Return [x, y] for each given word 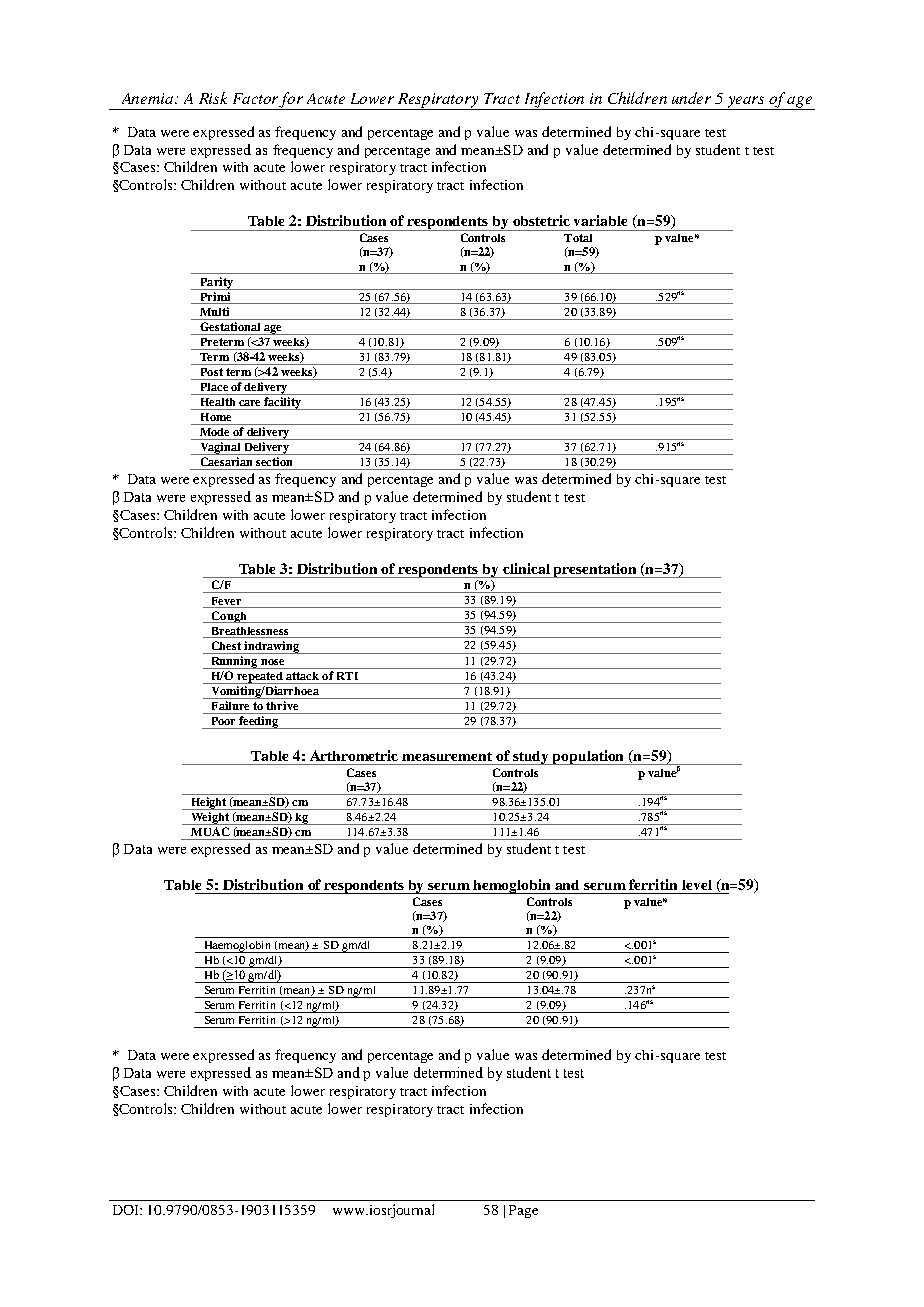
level [697, 885]
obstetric [541, 220]
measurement [447, 756]
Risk [213, 98]
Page [523, 1211]
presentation [596, 570]
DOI [127, 1210]
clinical [526, 568]
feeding [259, 722]
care [249, 403]
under [691, 98]
